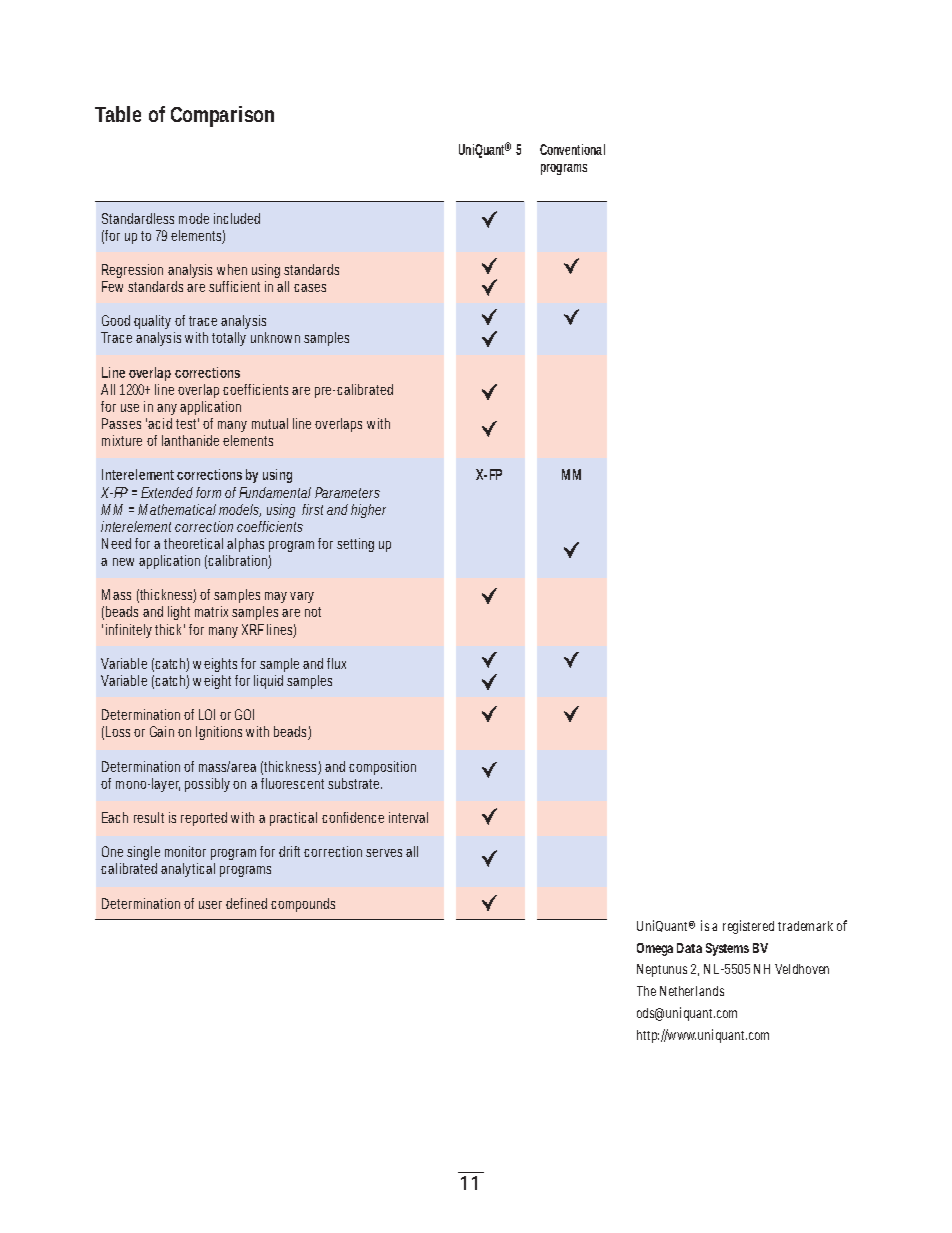 This screenshot has width=952, height=1233. I want to click on cases, so click(310, 288).
